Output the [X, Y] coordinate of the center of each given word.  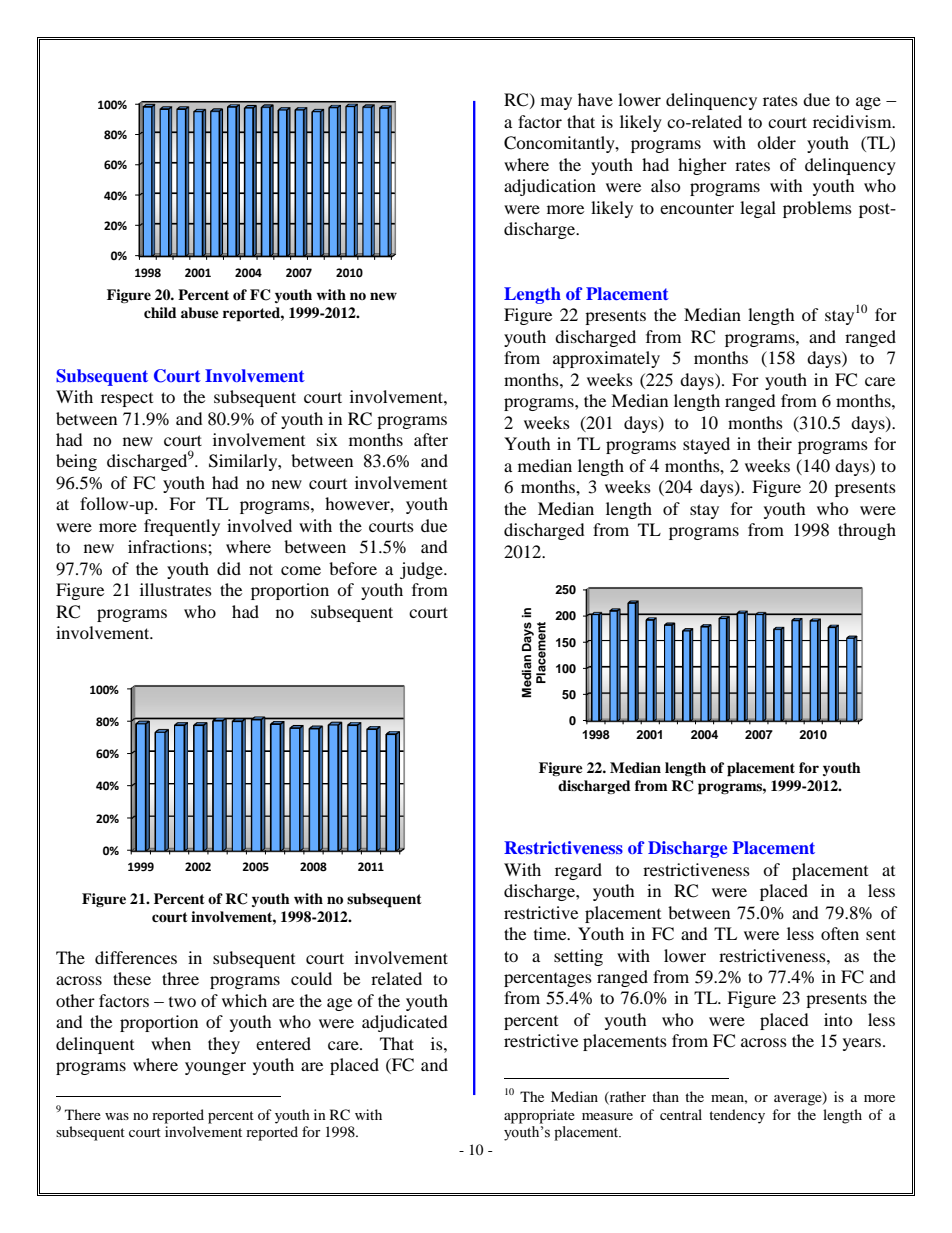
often [840, 933]
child [160, 312]
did [229, 568]
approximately [606, 359]
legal [758, 209]
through [867, 531]
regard [578, 871]
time [551, 933]
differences [136, 957]
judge [422, 570]
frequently [182, 527]
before [353, 568]
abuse [200, 312]
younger [215, 1068]
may [556, 103]
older [776, 142]
